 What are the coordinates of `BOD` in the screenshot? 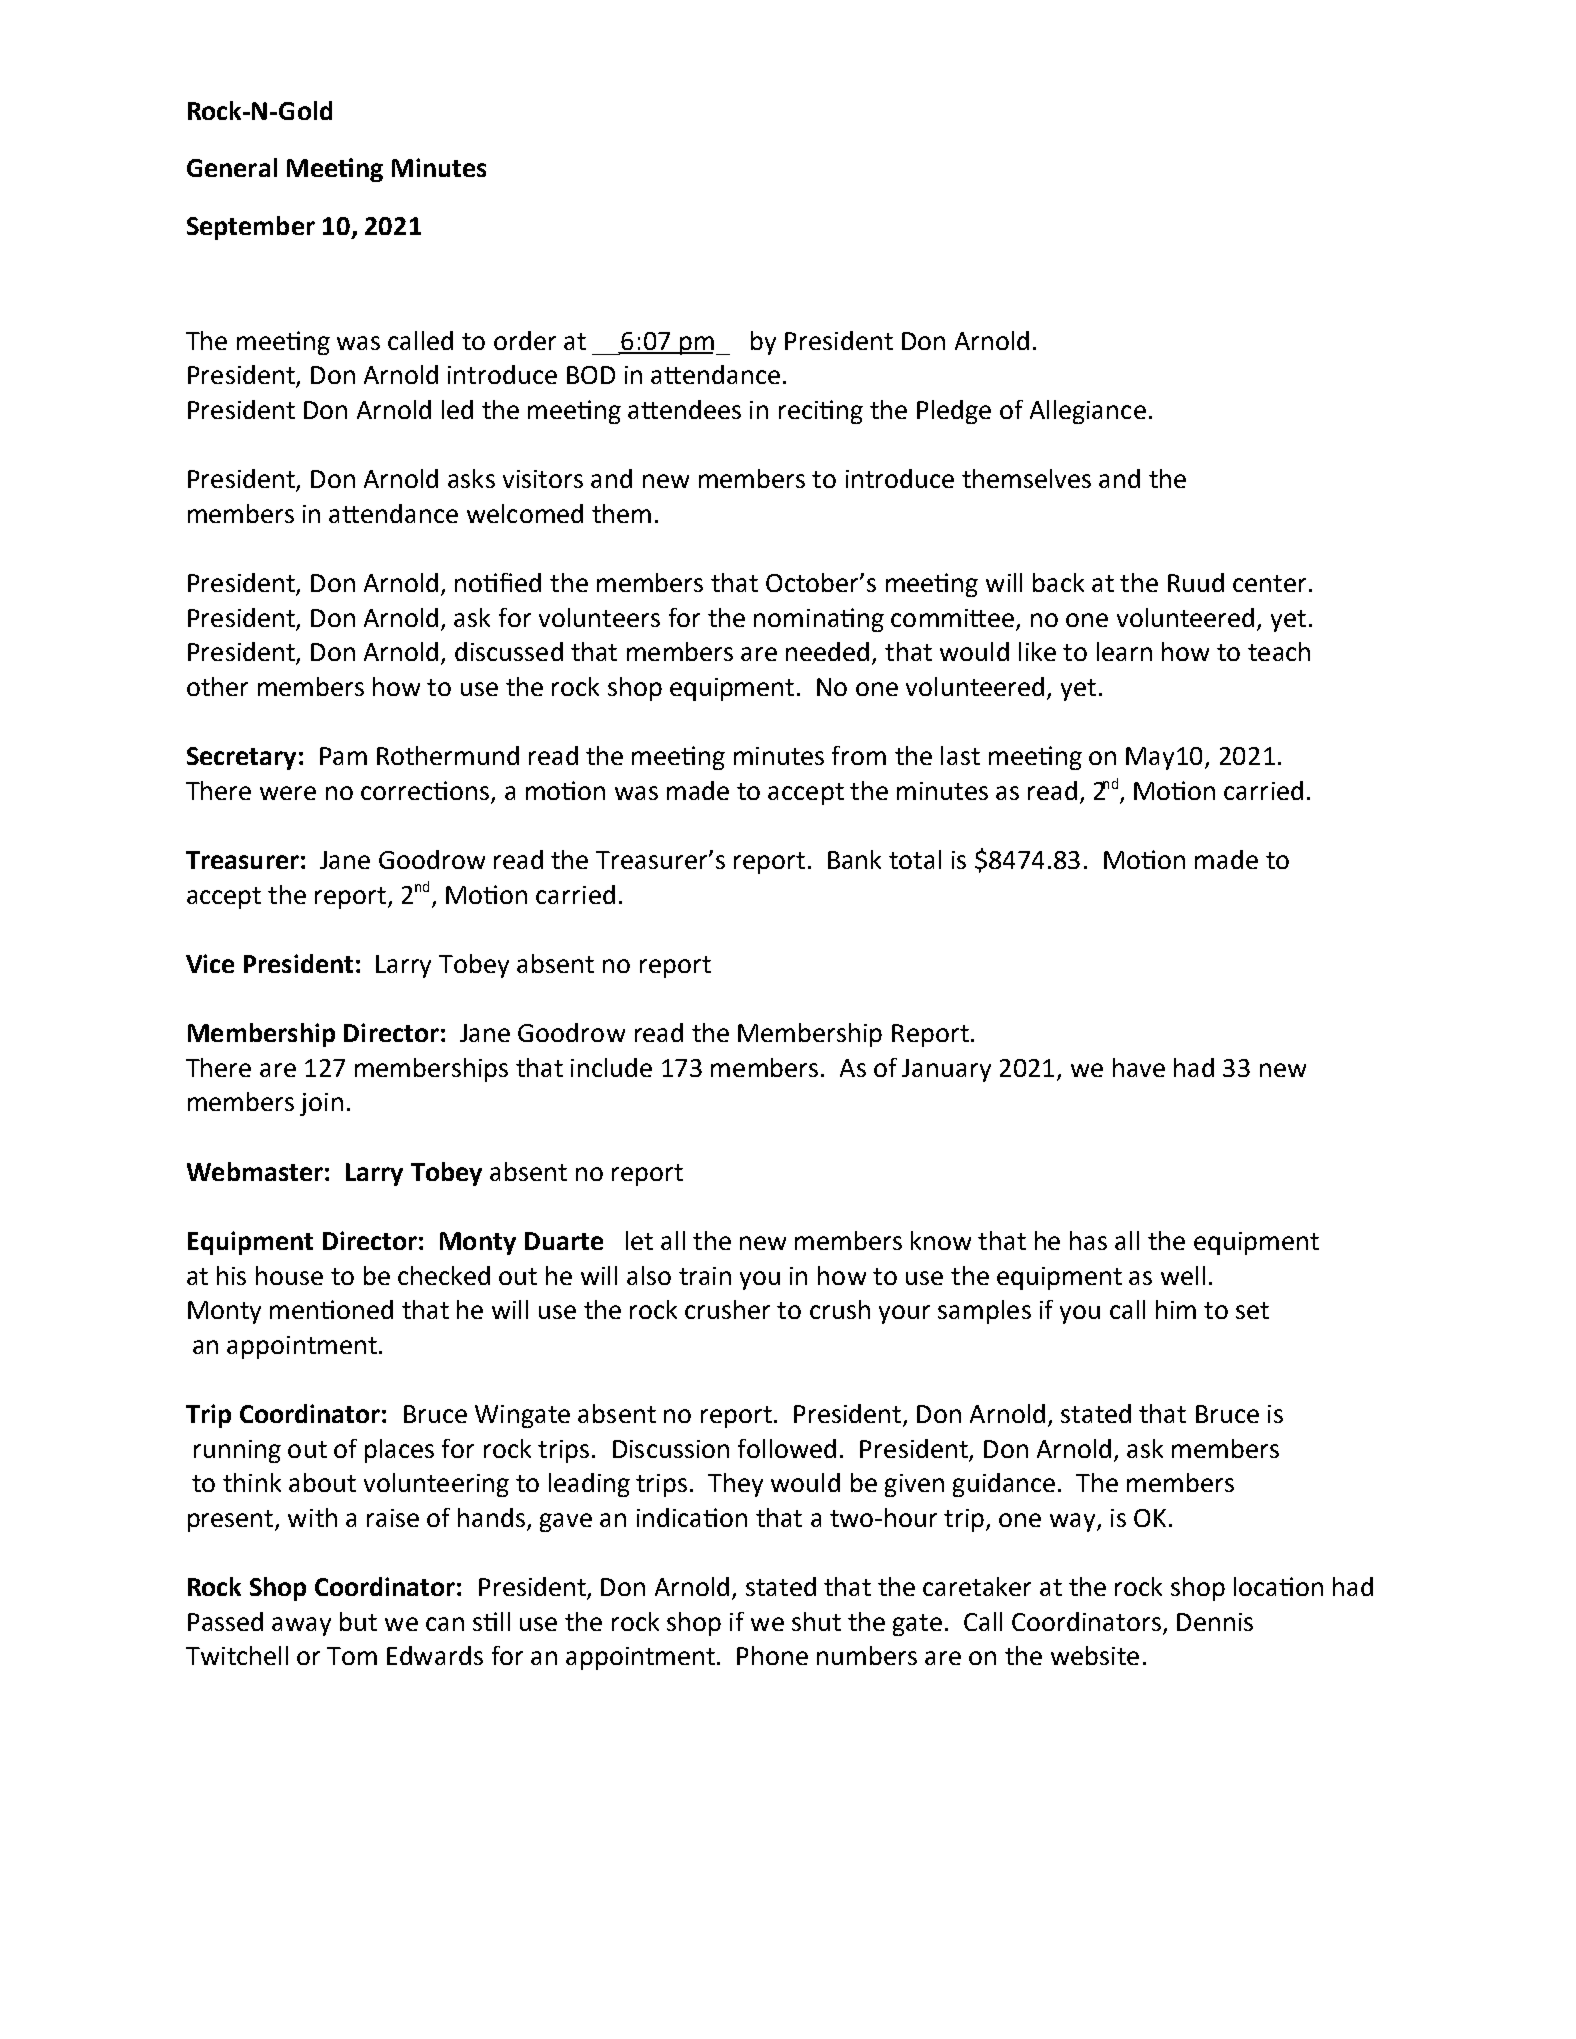 It's located at (591, 375).
